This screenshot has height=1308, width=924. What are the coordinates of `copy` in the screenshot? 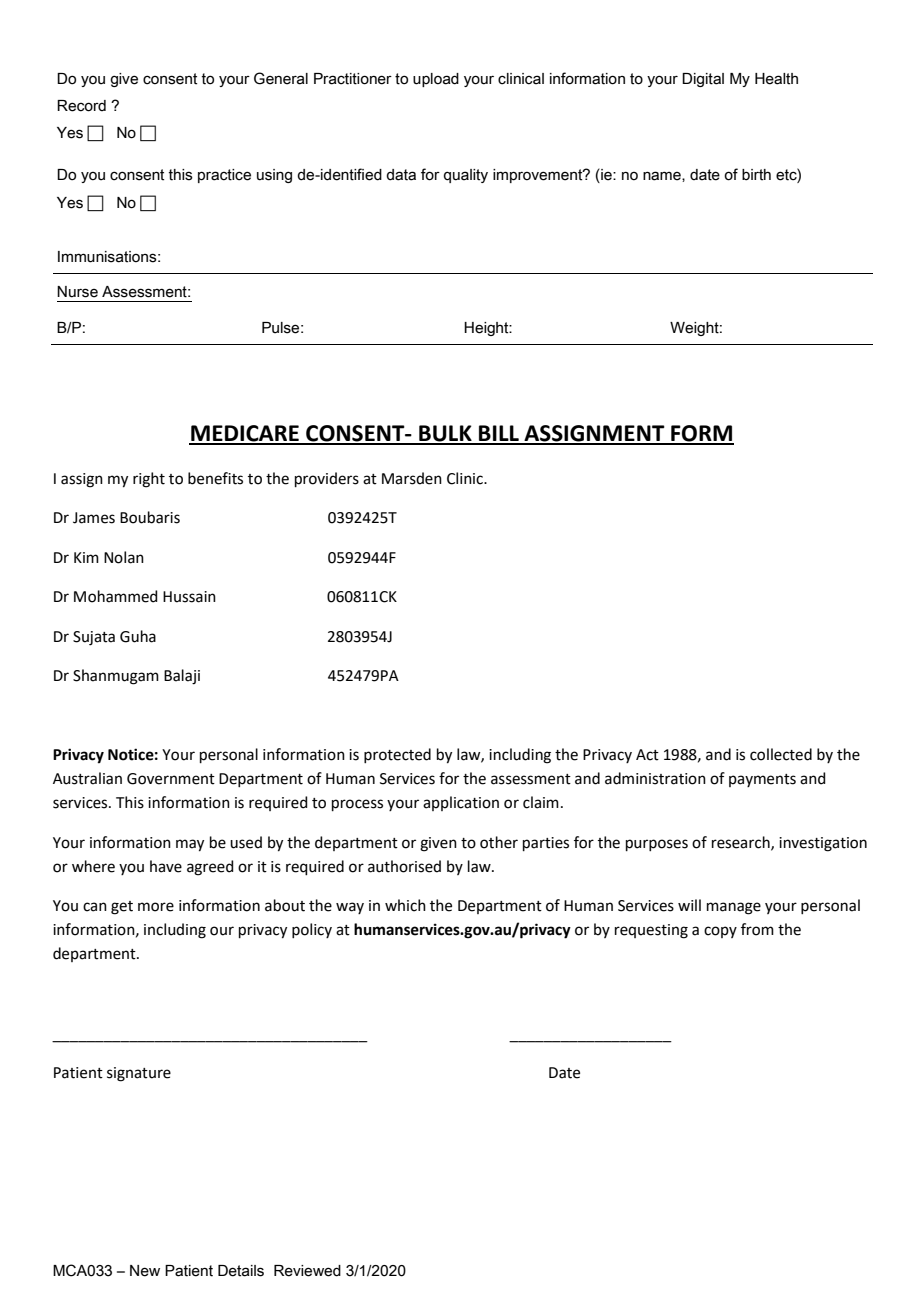 It's located at (720, 932).
